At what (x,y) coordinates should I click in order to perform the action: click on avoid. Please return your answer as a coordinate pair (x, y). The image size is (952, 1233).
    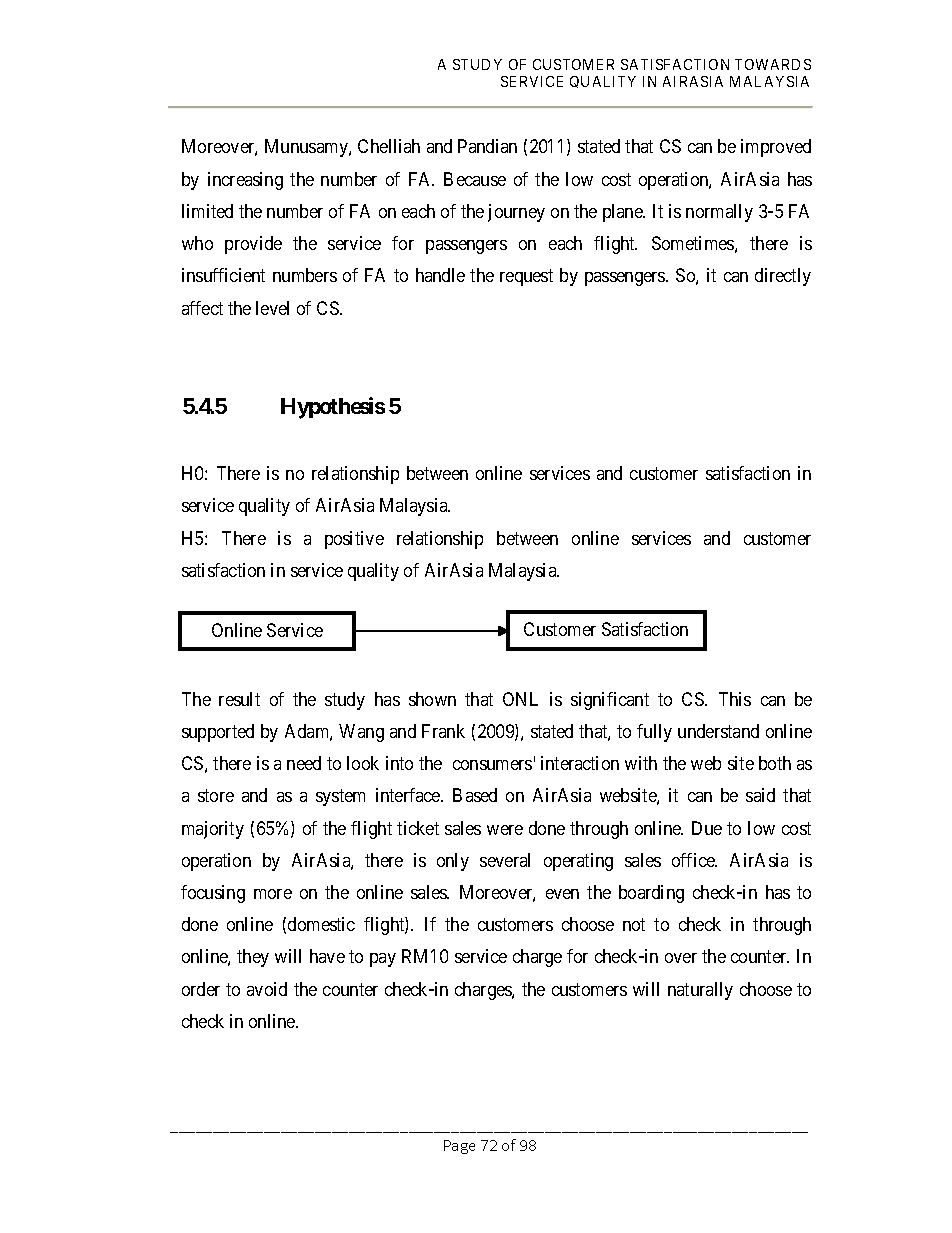
    Looking at the image, I should click on (267, 989).
